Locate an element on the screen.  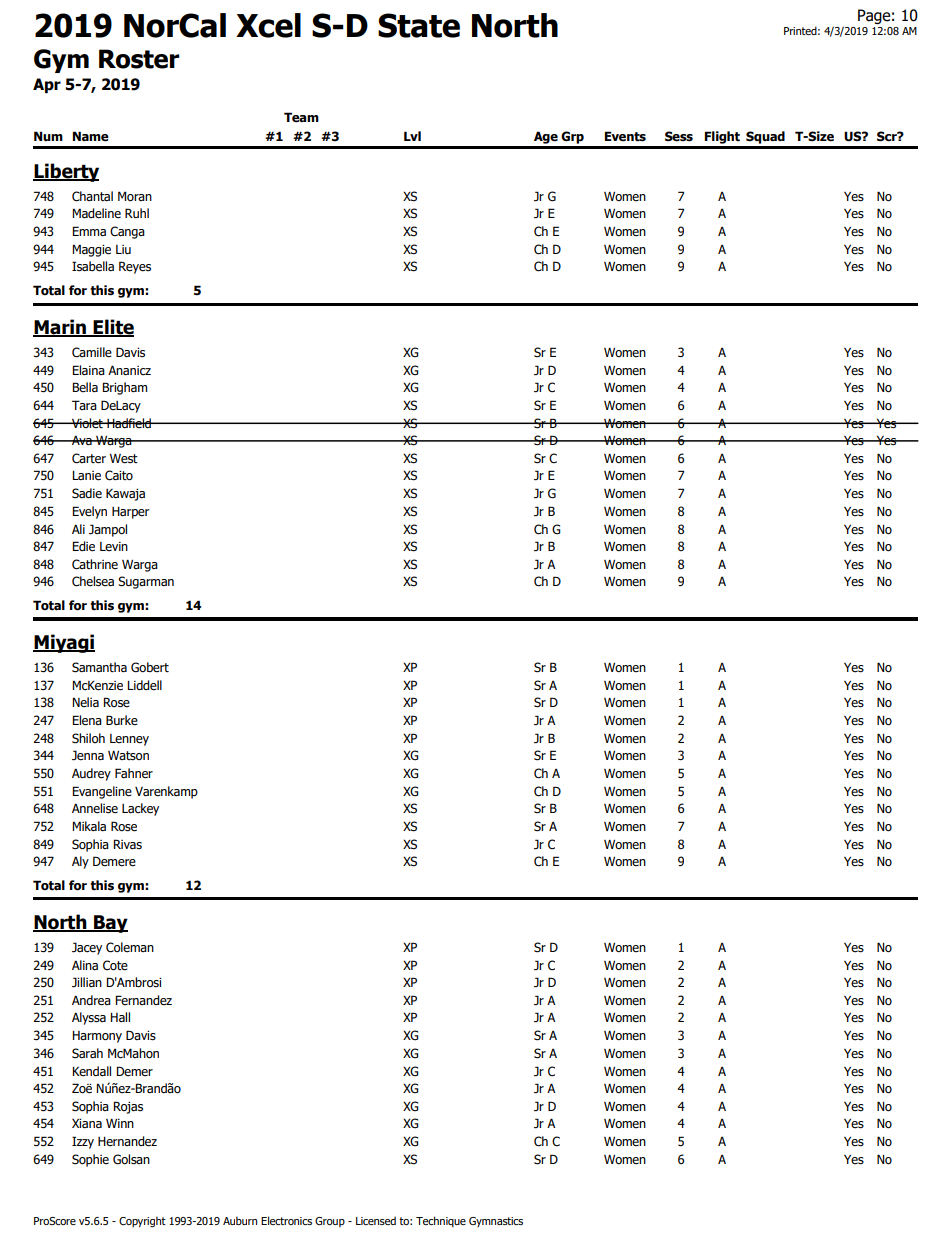
Licensed is located at coordinates (376, 1220).
